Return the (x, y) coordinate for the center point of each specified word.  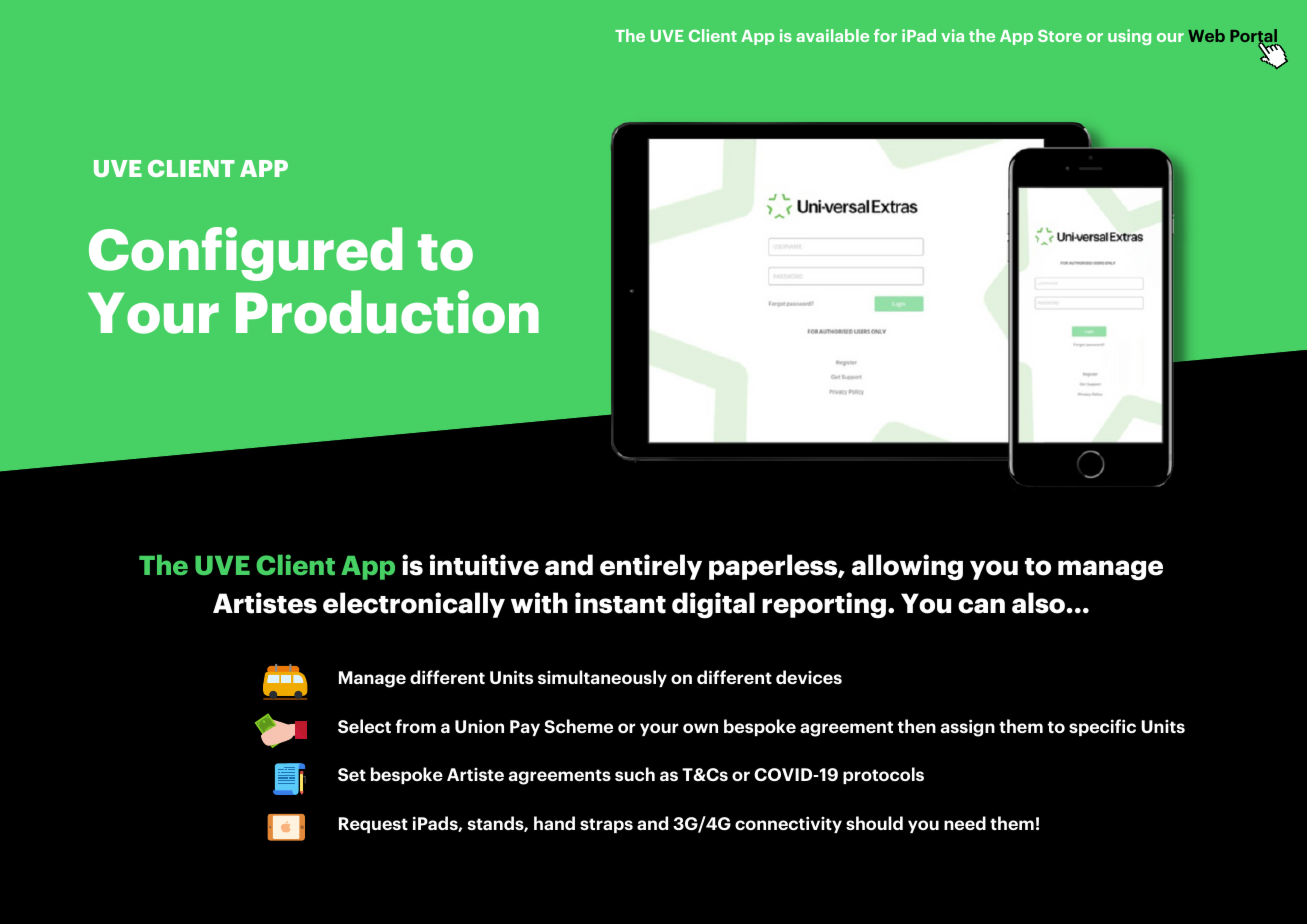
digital (713, 605)
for (885, 35)
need (965, 823)
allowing (907, 567)
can (981, 606)
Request (373, 825)
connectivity (788, 824)
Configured (245, 254)
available (832, 35)
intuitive (484, 565)
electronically (414, 605)
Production (387, 312)
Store (1060, 36)
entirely (651, 567)
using (1129, 37)
